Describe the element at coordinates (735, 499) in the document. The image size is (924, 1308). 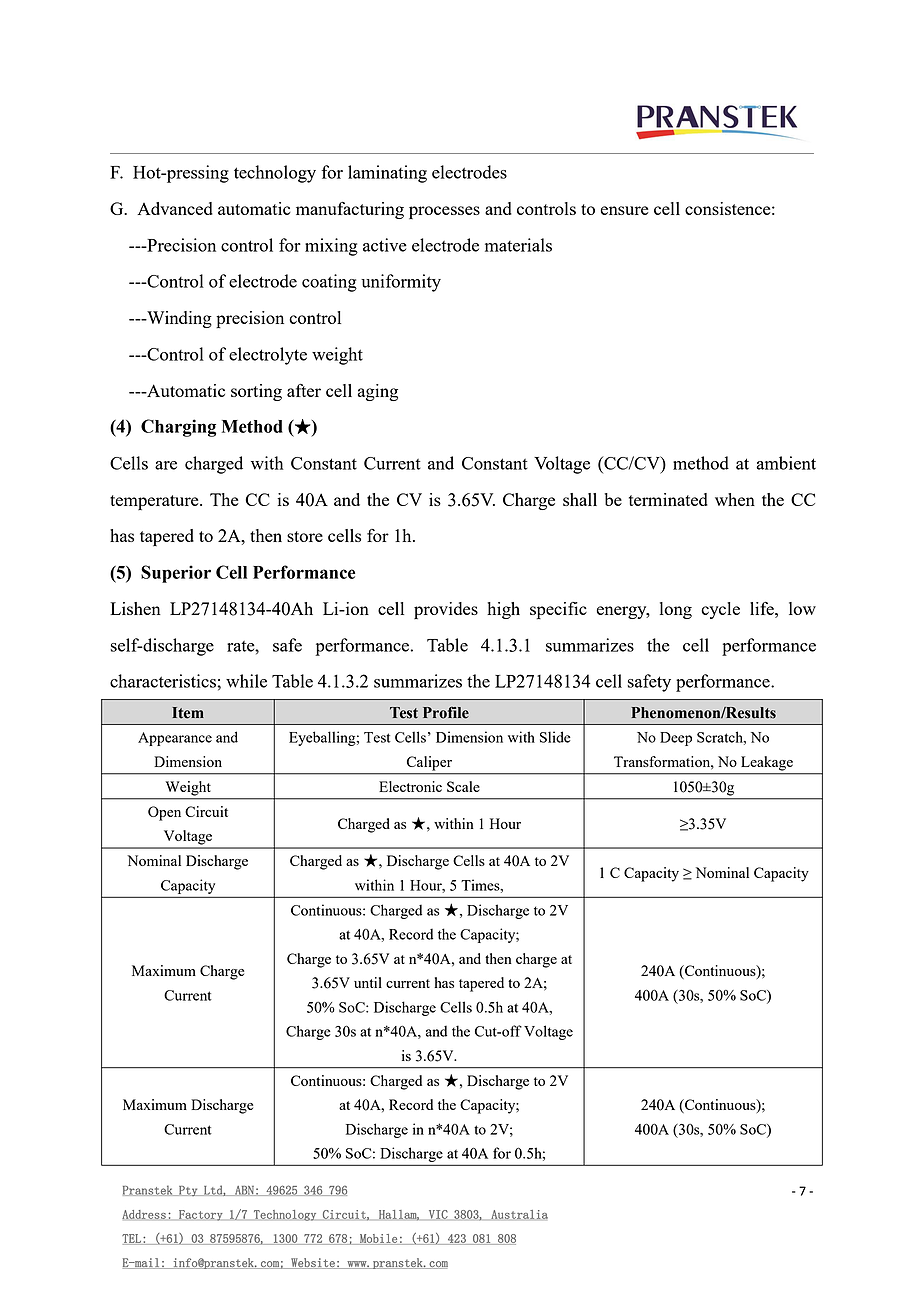
I see `when` at that location.
